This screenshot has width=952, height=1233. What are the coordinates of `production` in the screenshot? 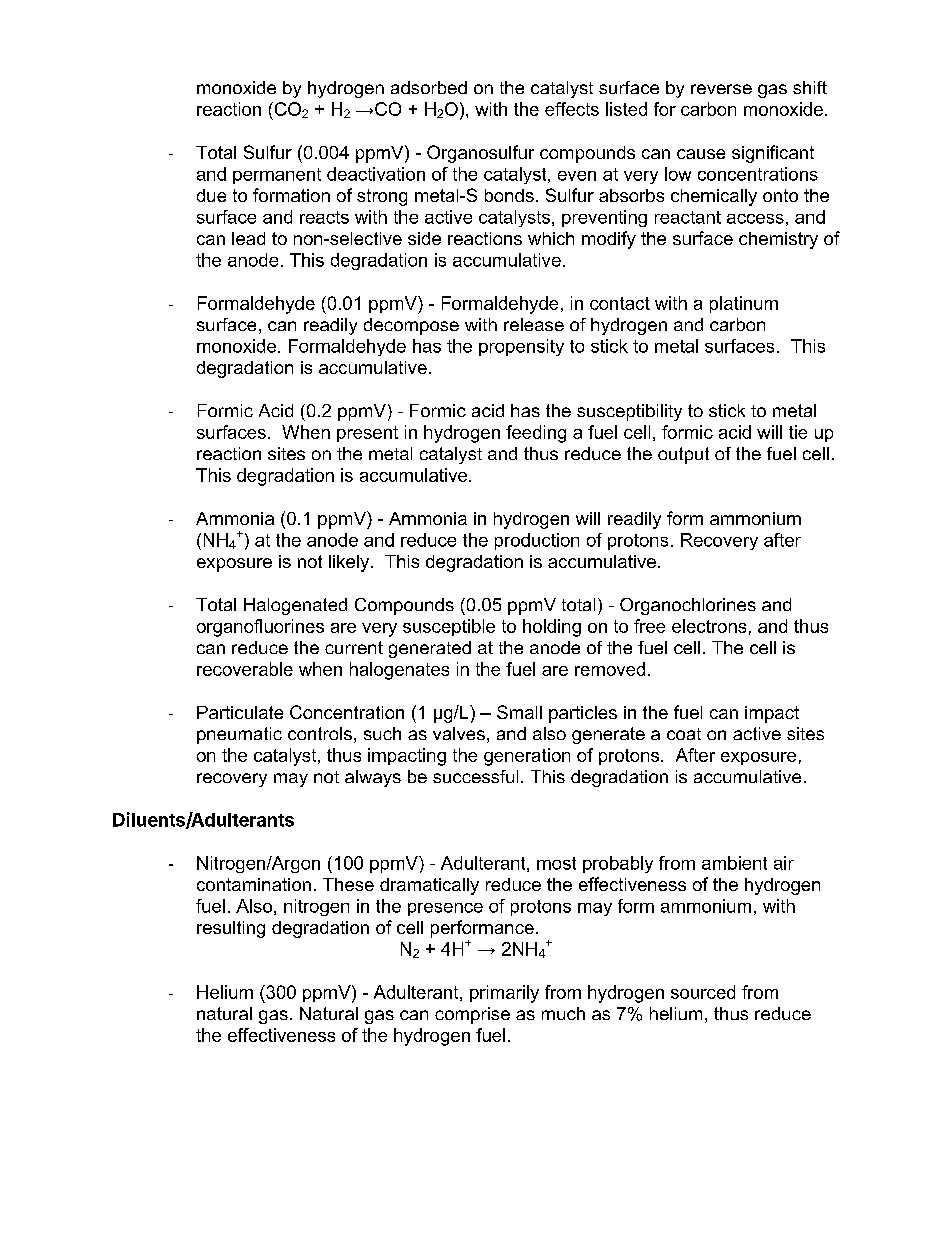 It's located at (537, 541).
